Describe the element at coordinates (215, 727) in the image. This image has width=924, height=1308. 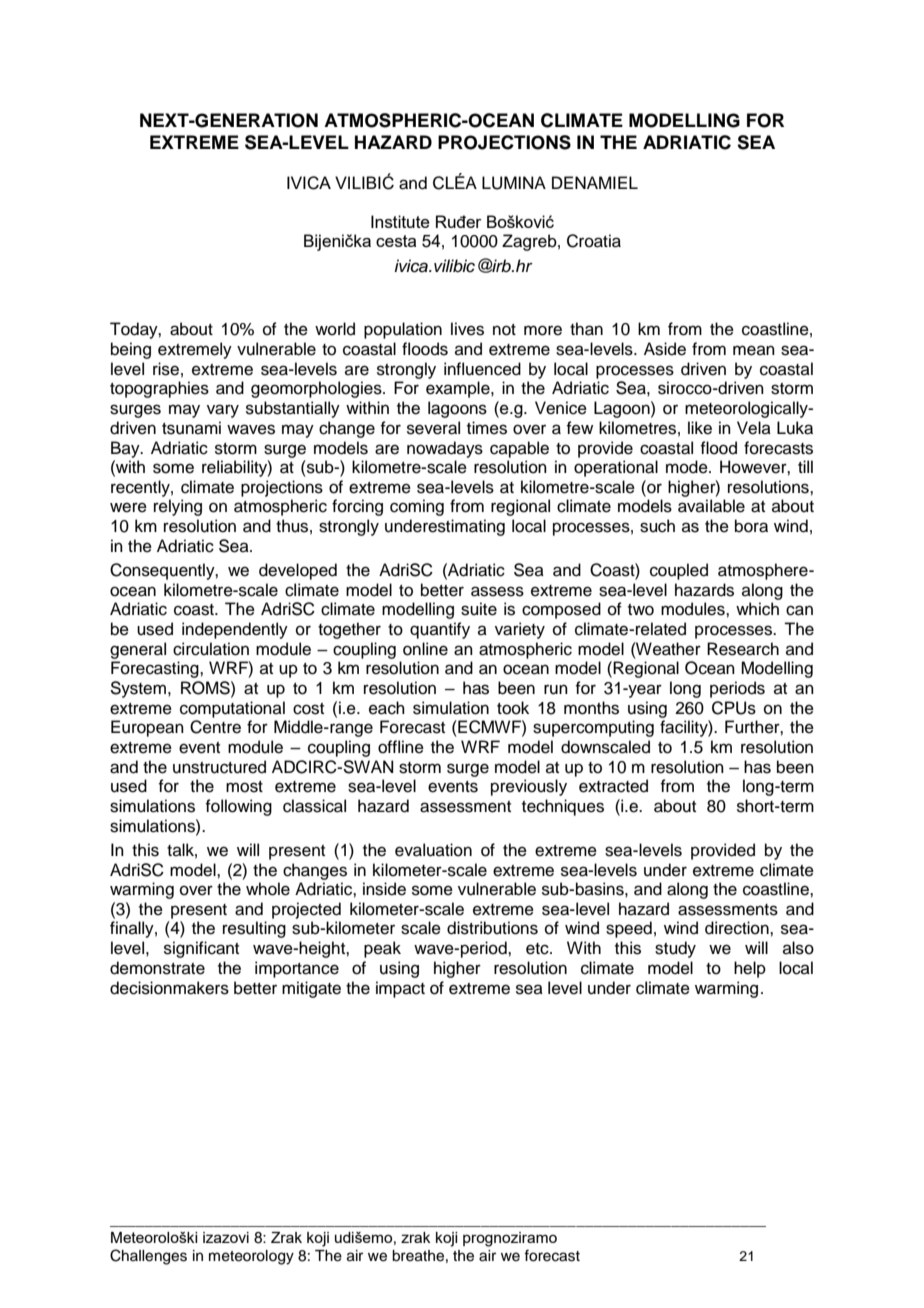
I see `Centre` at that location.
